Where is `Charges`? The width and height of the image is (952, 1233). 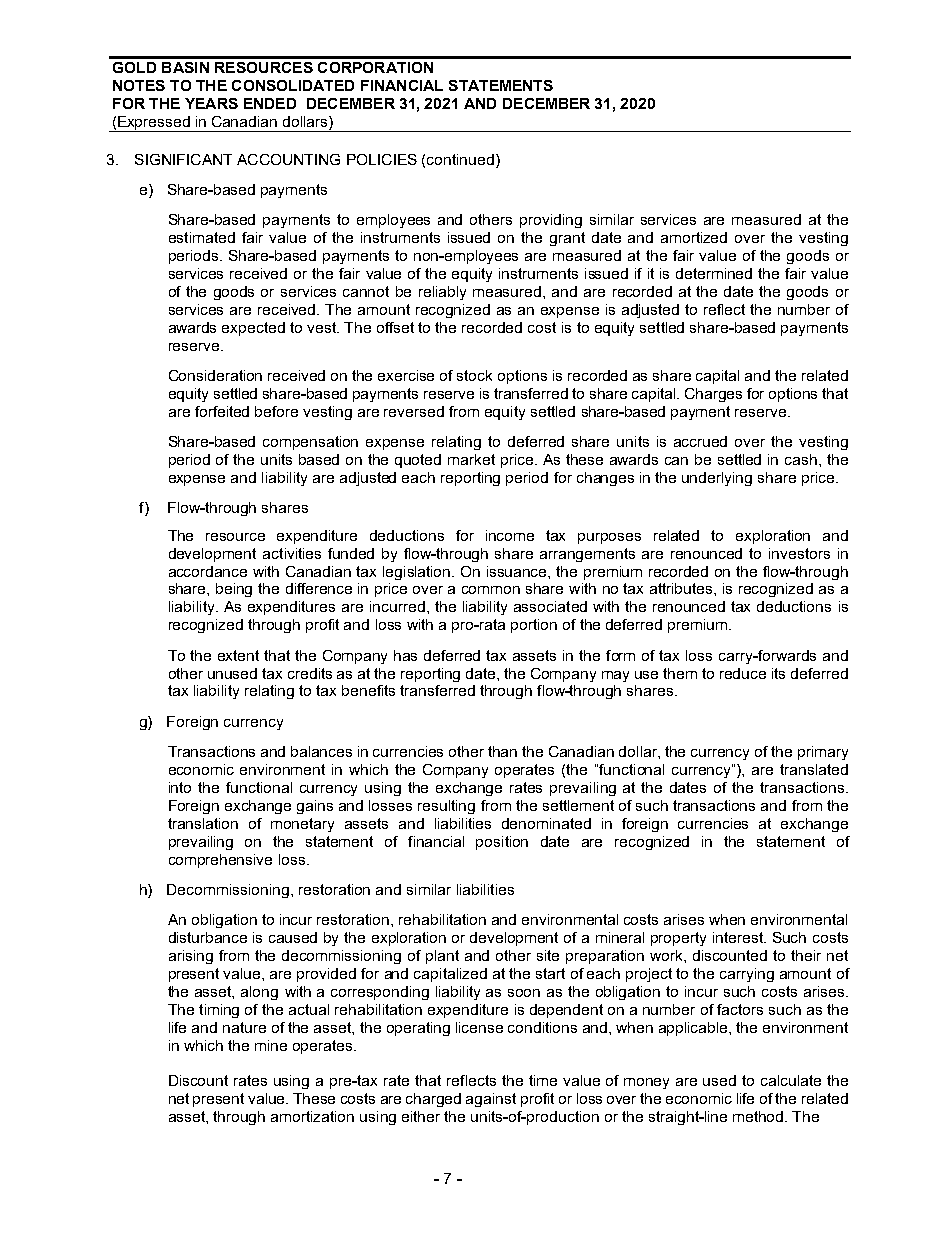 Charges is located at coordinates (713, 395).
